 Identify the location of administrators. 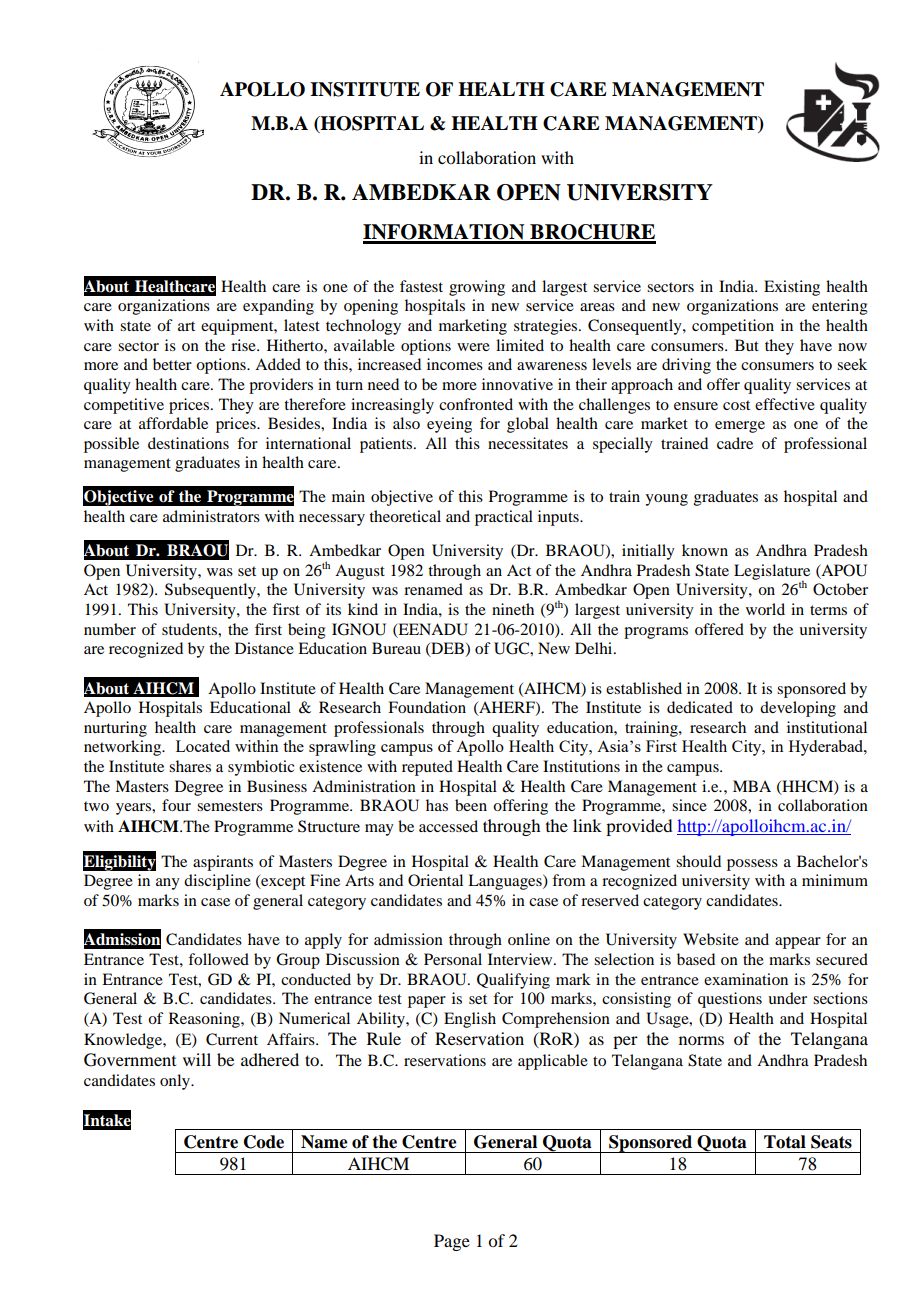
(211, 516).
